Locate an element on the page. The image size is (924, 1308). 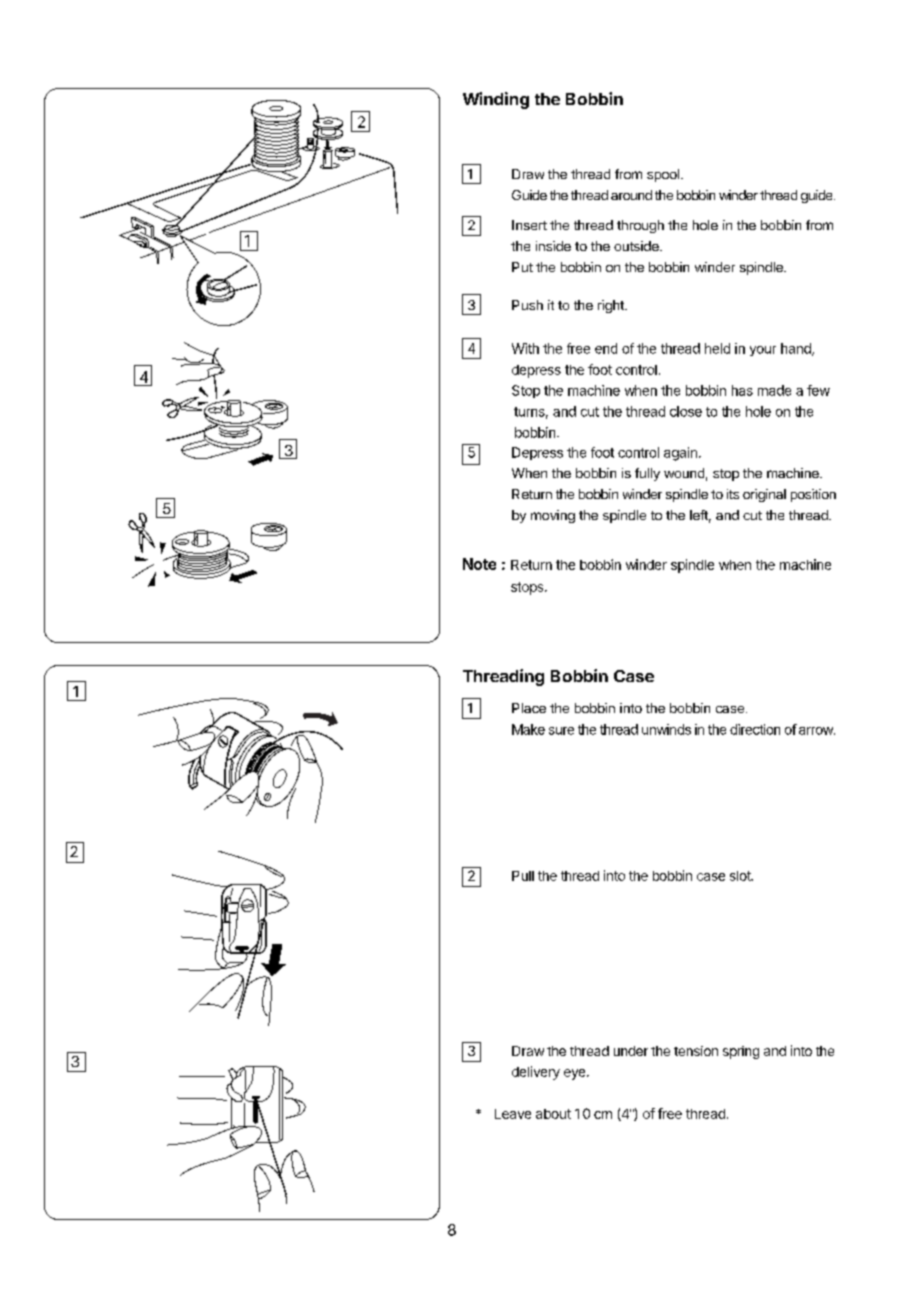
spool is located at coordinates (663, 175).
